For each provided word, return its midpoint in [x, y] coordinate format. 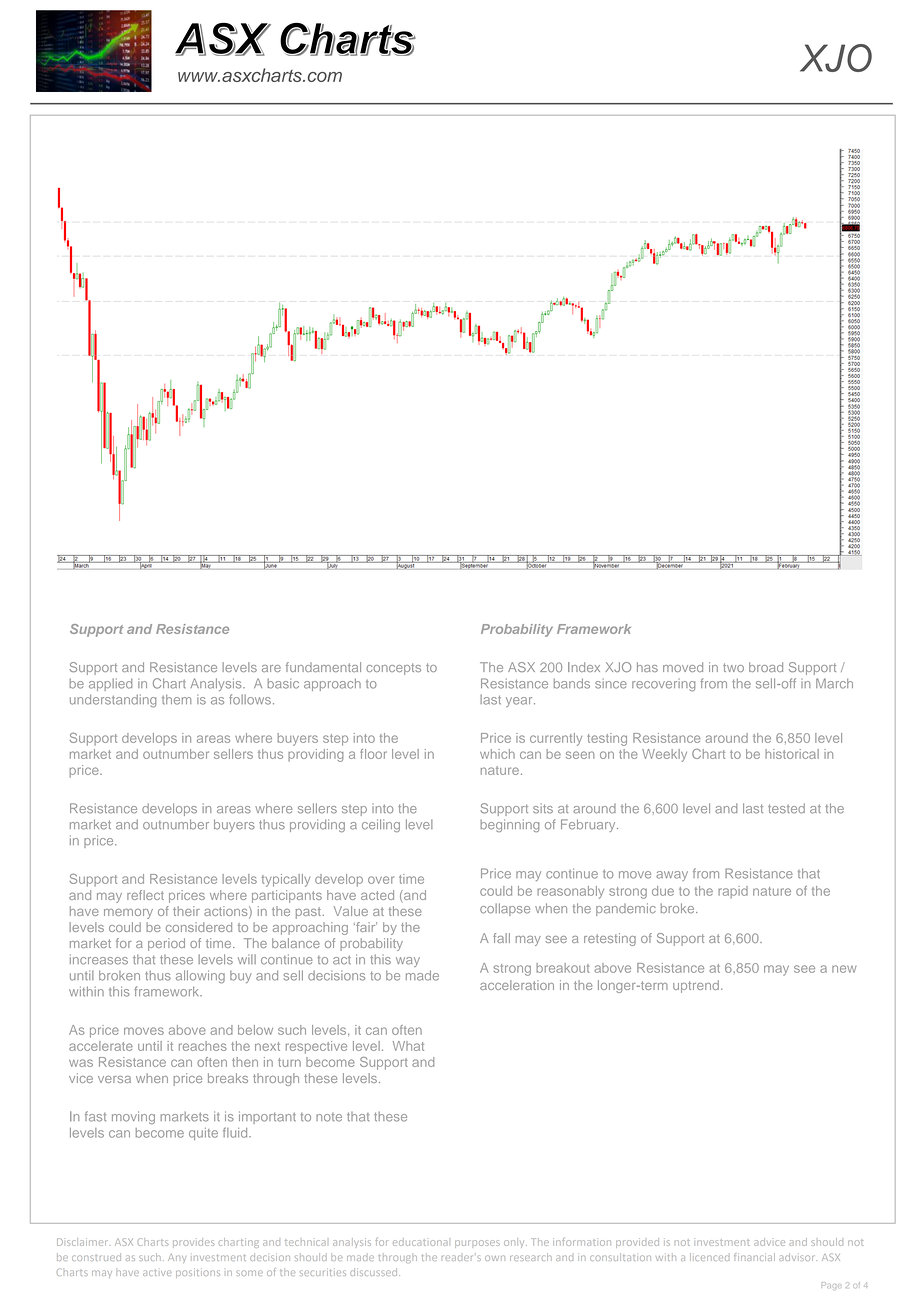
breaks [228, 1078]
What [408, 1046]
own [495, 1258]
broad [766, 667]
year [520, 702]
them [176, 700]
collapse [505, 909]
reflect [145, 895]
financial [754, 1257]
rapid [733, 892]
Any [177, 1258]
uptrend [696, 986]
